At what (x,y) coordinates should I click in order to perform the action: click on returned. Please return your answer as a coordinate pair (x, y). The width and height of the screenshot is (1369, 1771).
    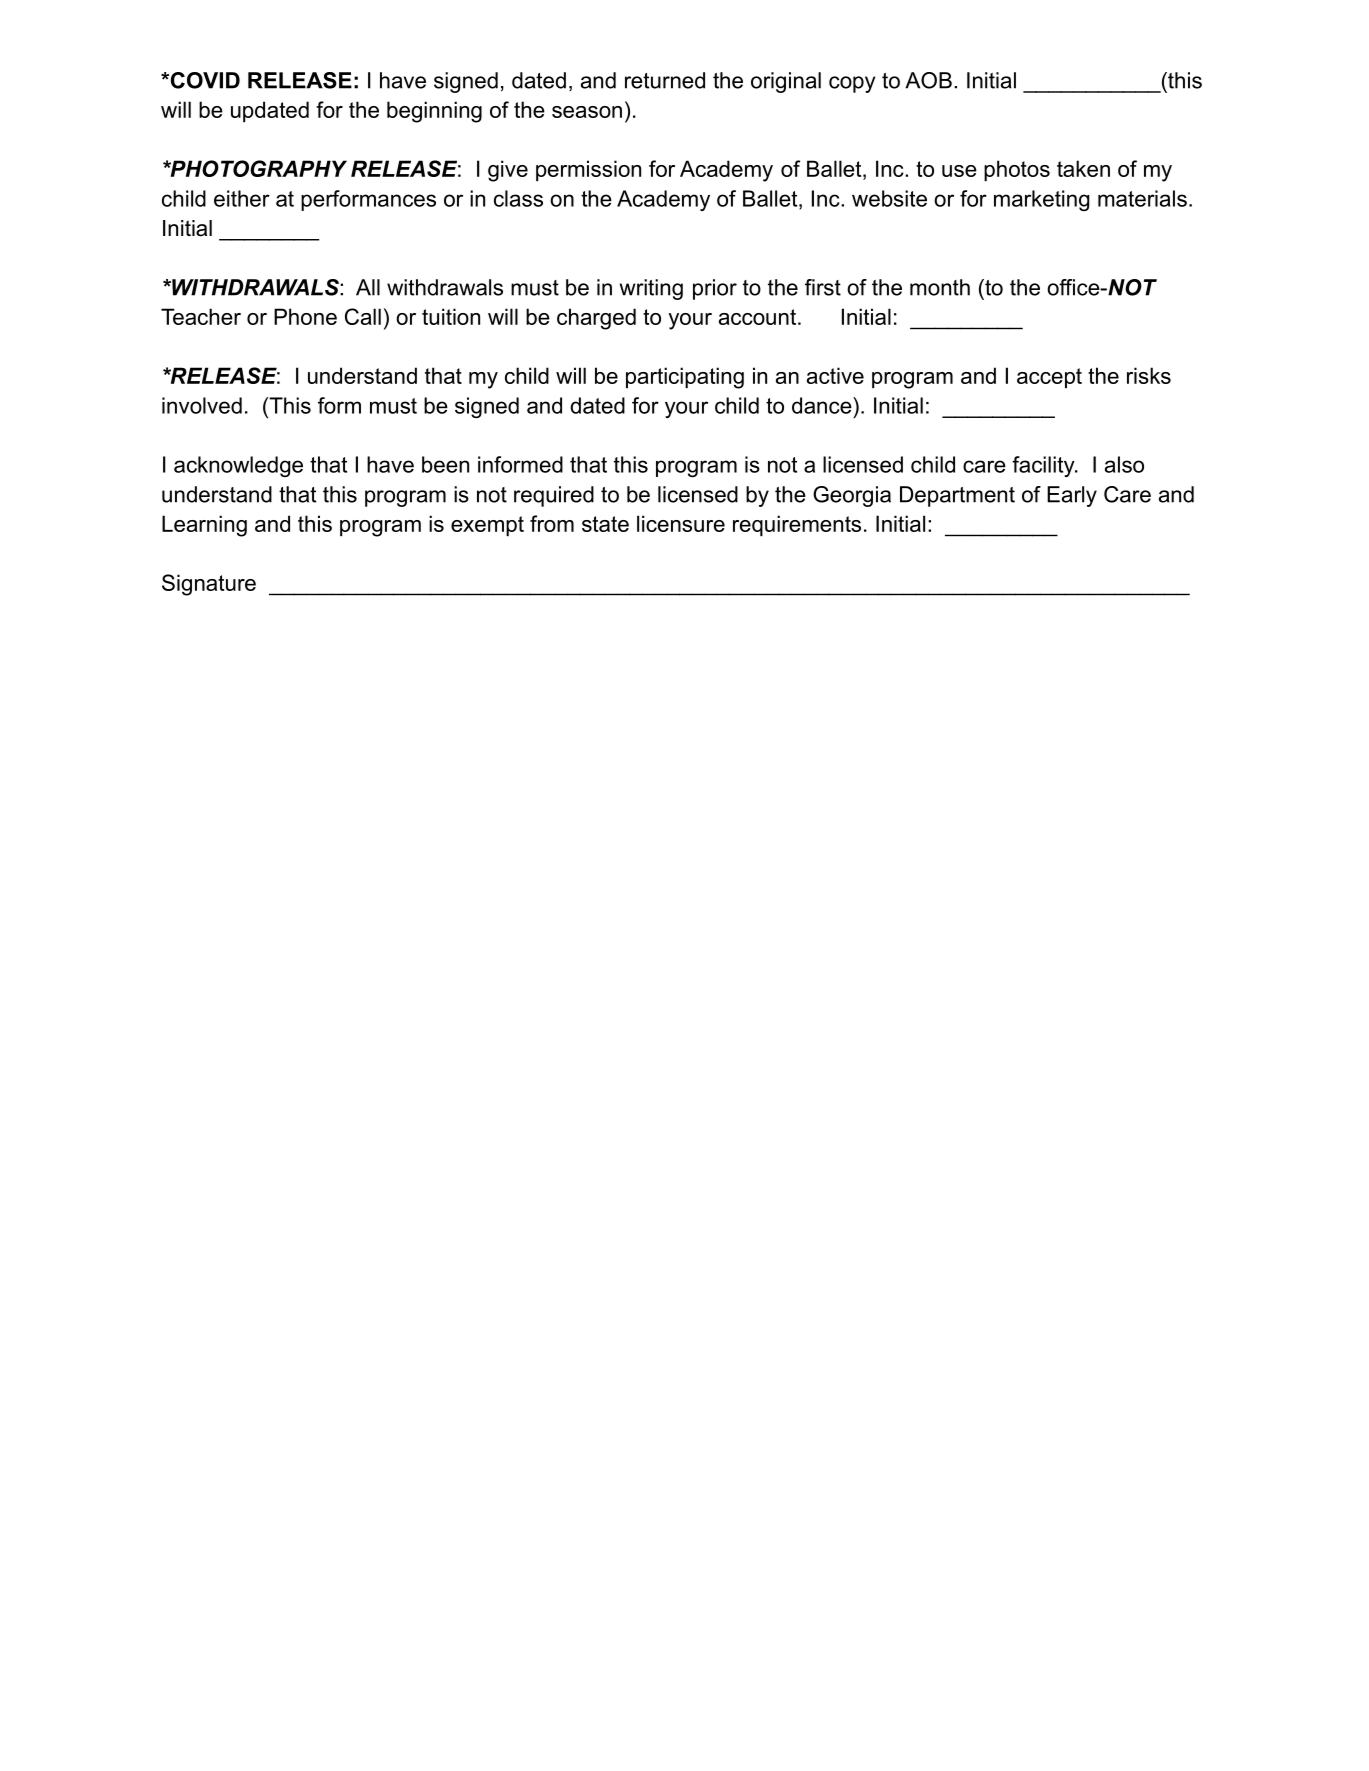
    Looking at the image, I should click on (665, 80).
